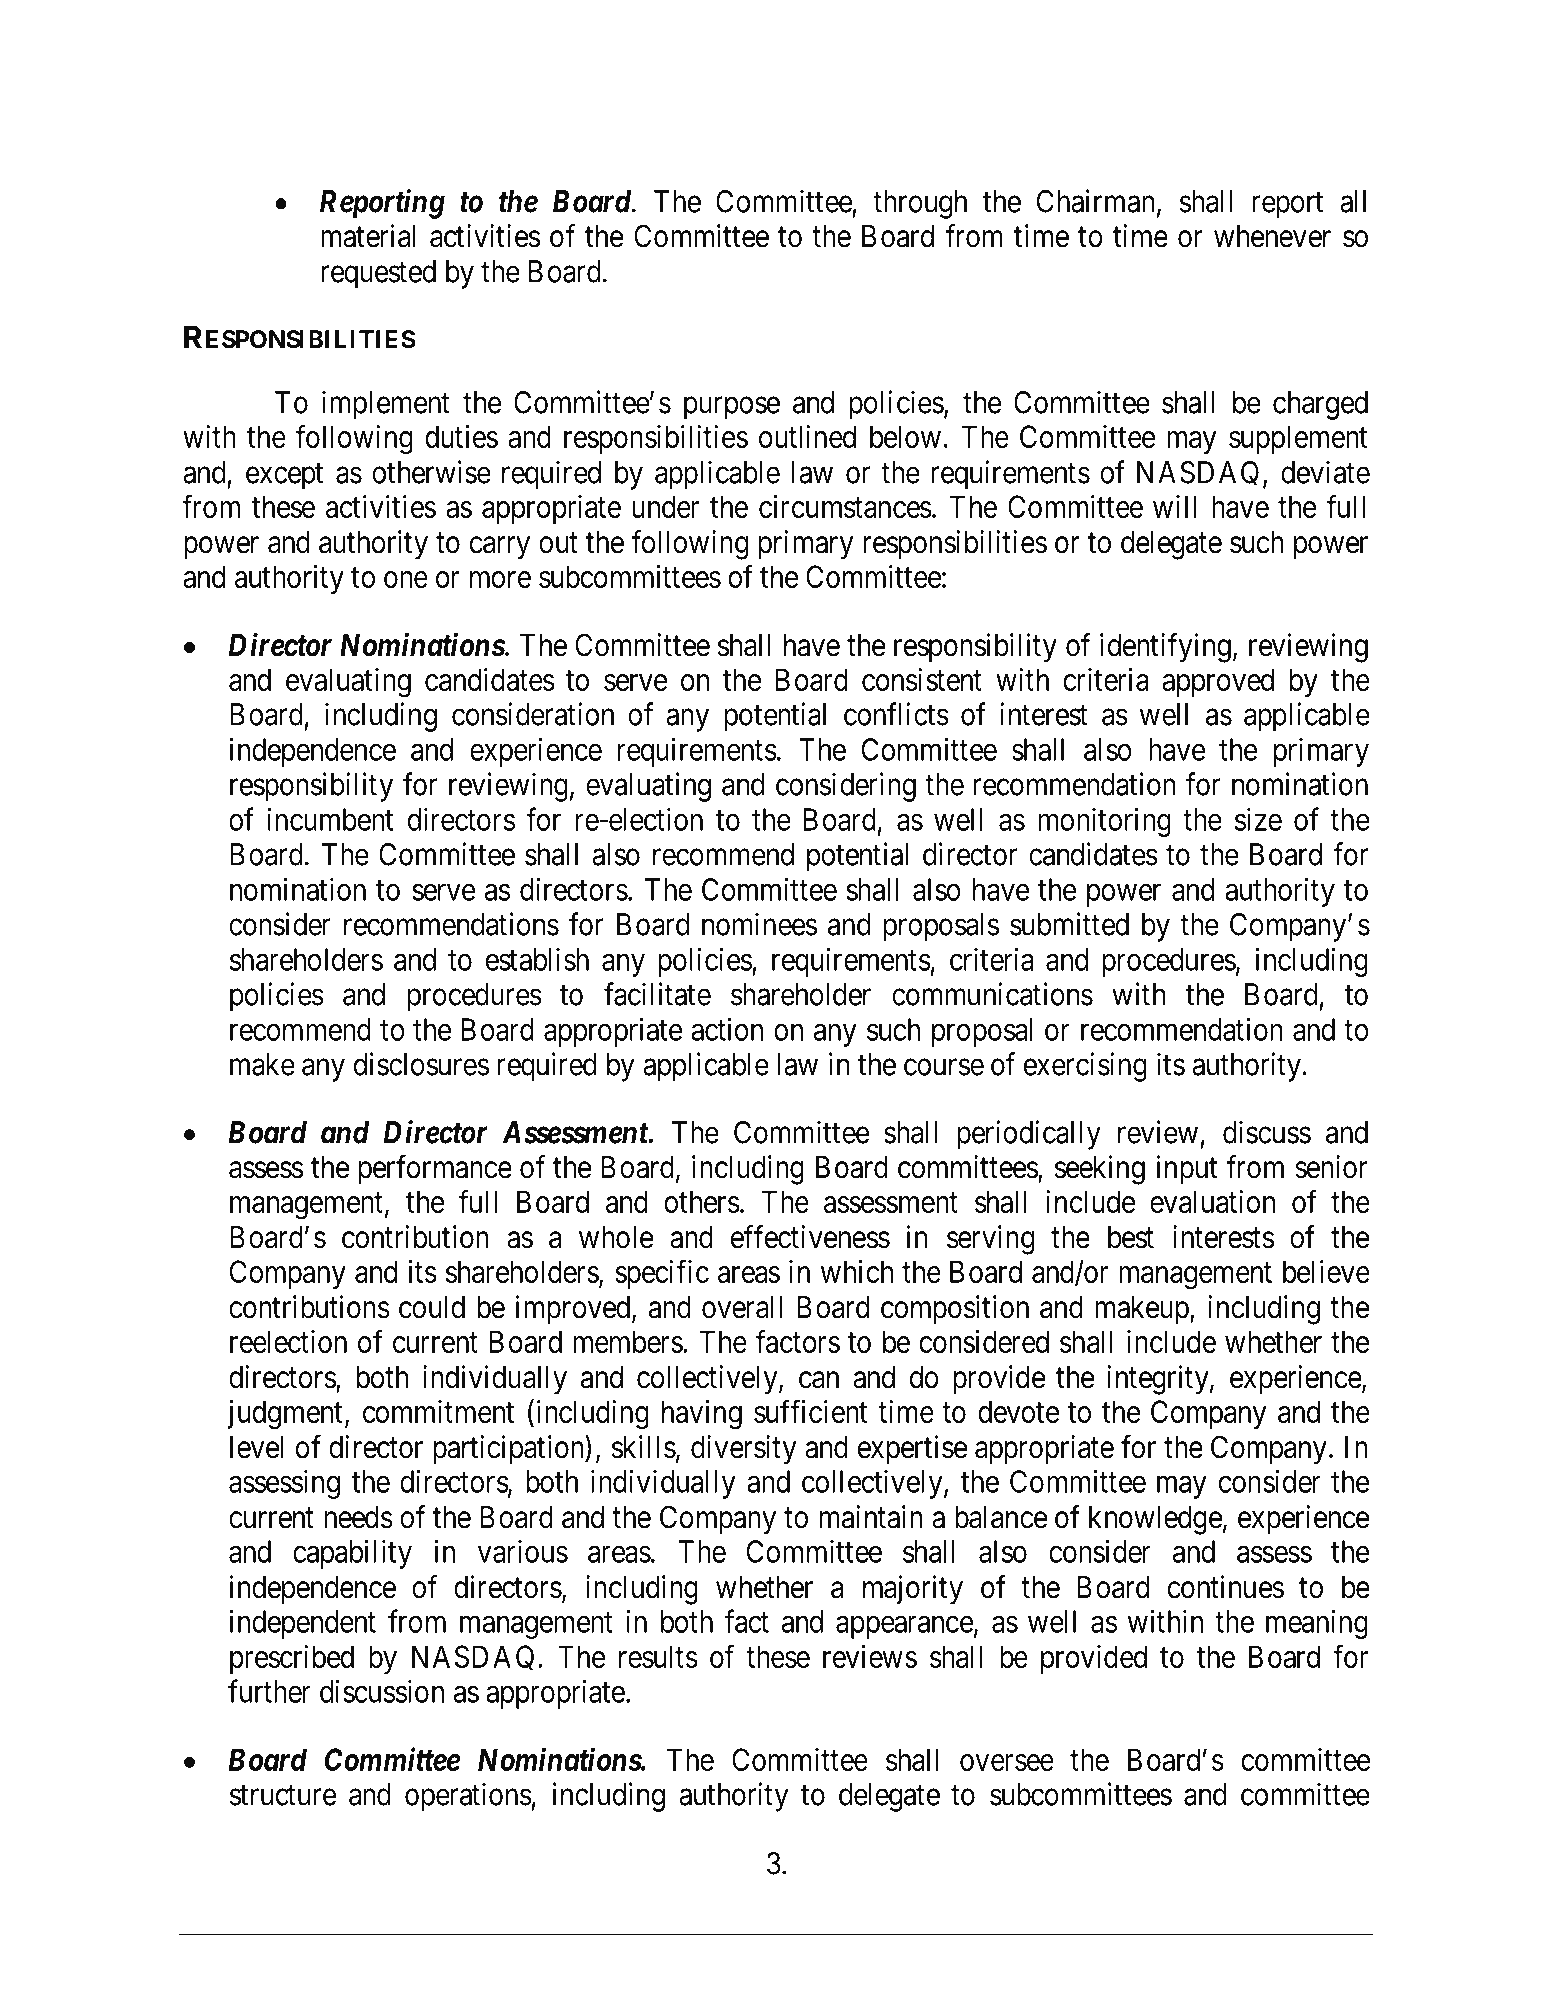 The height and width of the screenshot is (2008, 1552). I want to click on through, so click(920, 204).
